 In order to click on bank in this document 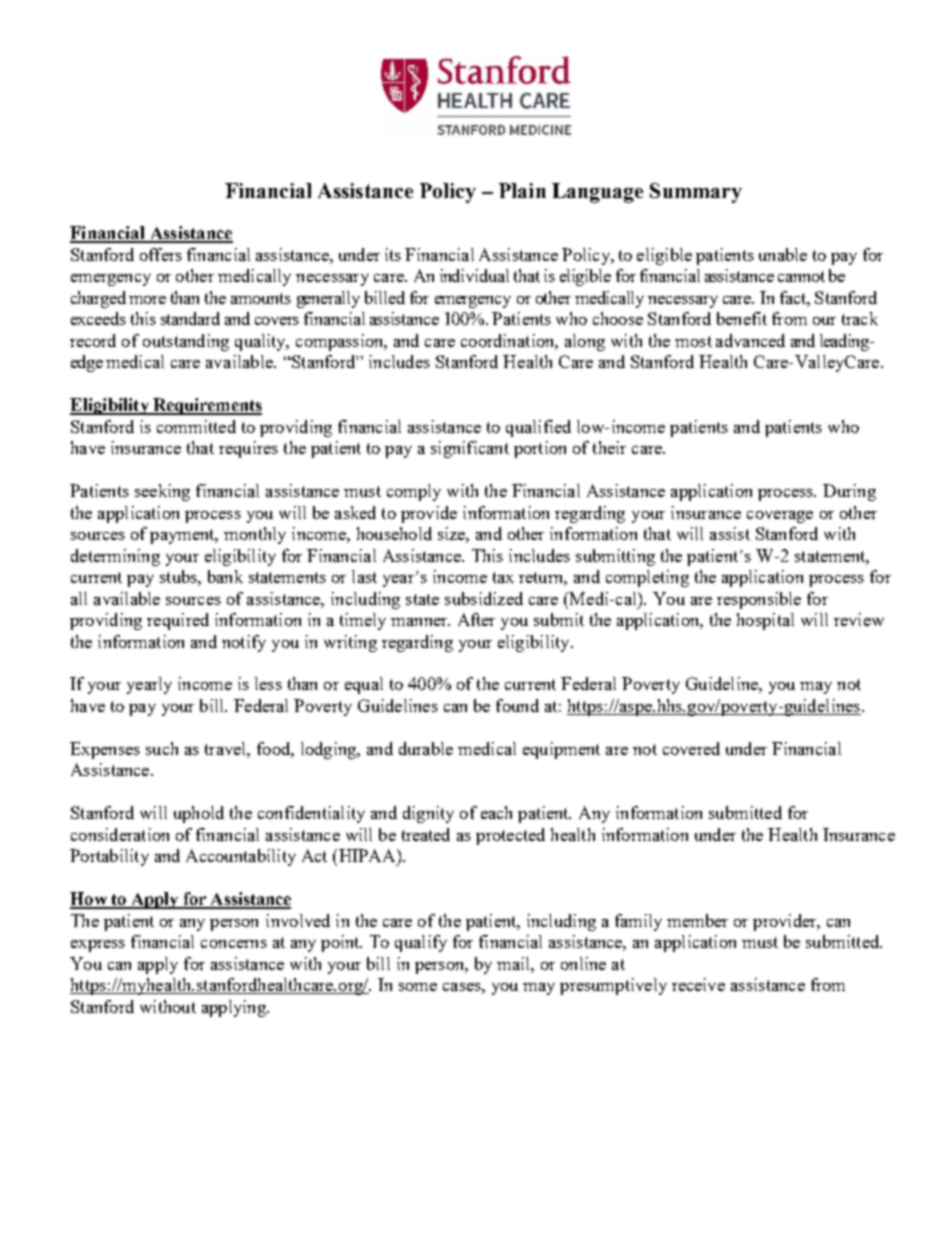, I will do `click(225, 576)`.
